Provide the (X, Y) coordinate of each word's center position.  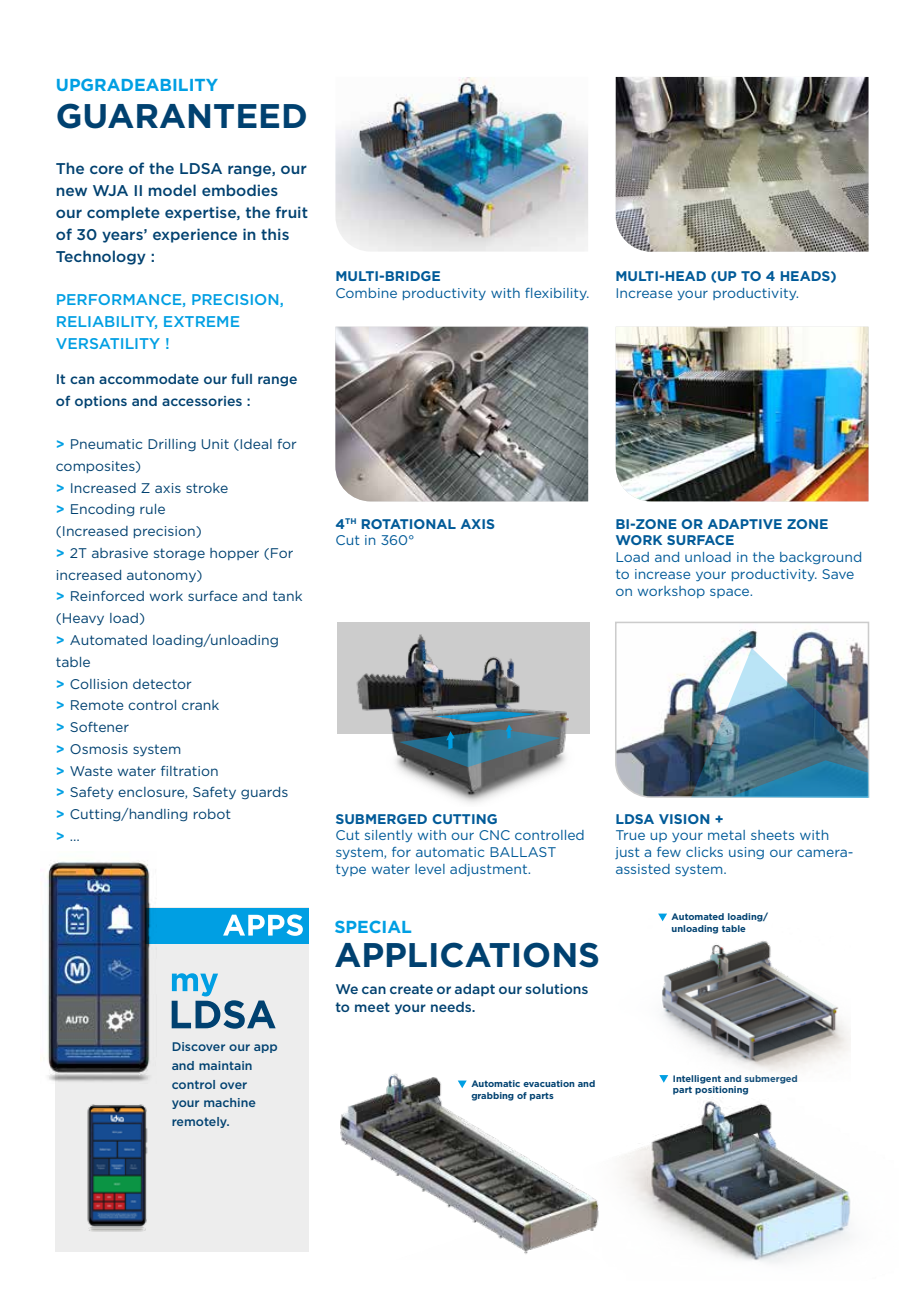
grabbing (492, 1096)
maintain (225, 1065)
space (731, 593)
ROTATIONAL (409, 524)
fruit (292, 212)
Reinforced (107, 596)
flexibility (557, 294)
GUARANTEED (181, 116)
